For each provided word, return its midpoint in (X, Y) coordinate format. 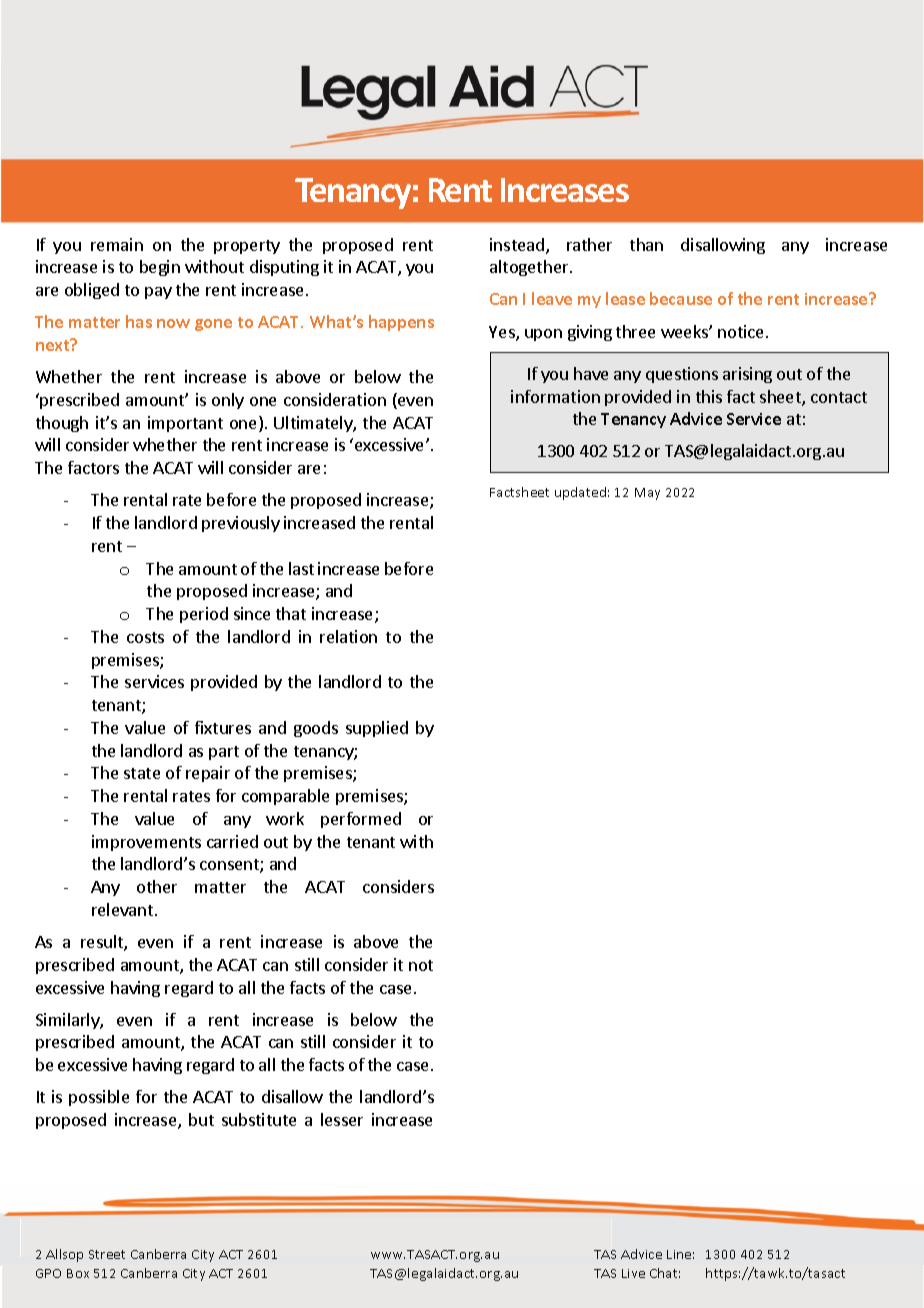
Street (107, 1254)
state (142, 773)
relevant (124, 909)
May (647, 494)
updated (580, 493)
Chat (665, 1273)
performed (361, 820)
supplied (377, 729)
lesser (342, 1119)
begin (160, 268)
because (681, 298)
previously (241, 524)
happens (401, 323)
